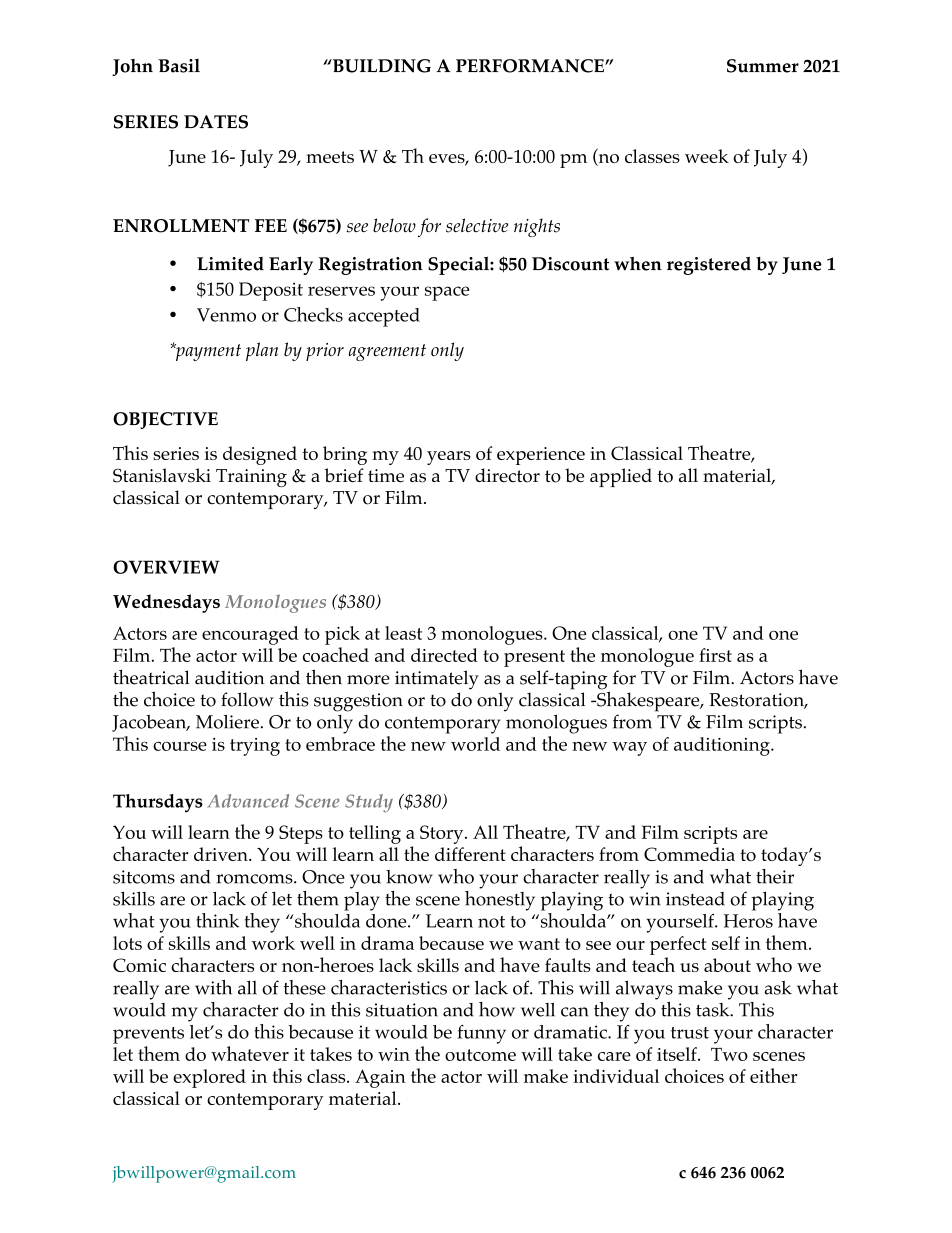 The height and width of the image is (1233, 952). Describe the element at coordinates (443, 834) in the image. I see `Story` at that location.
